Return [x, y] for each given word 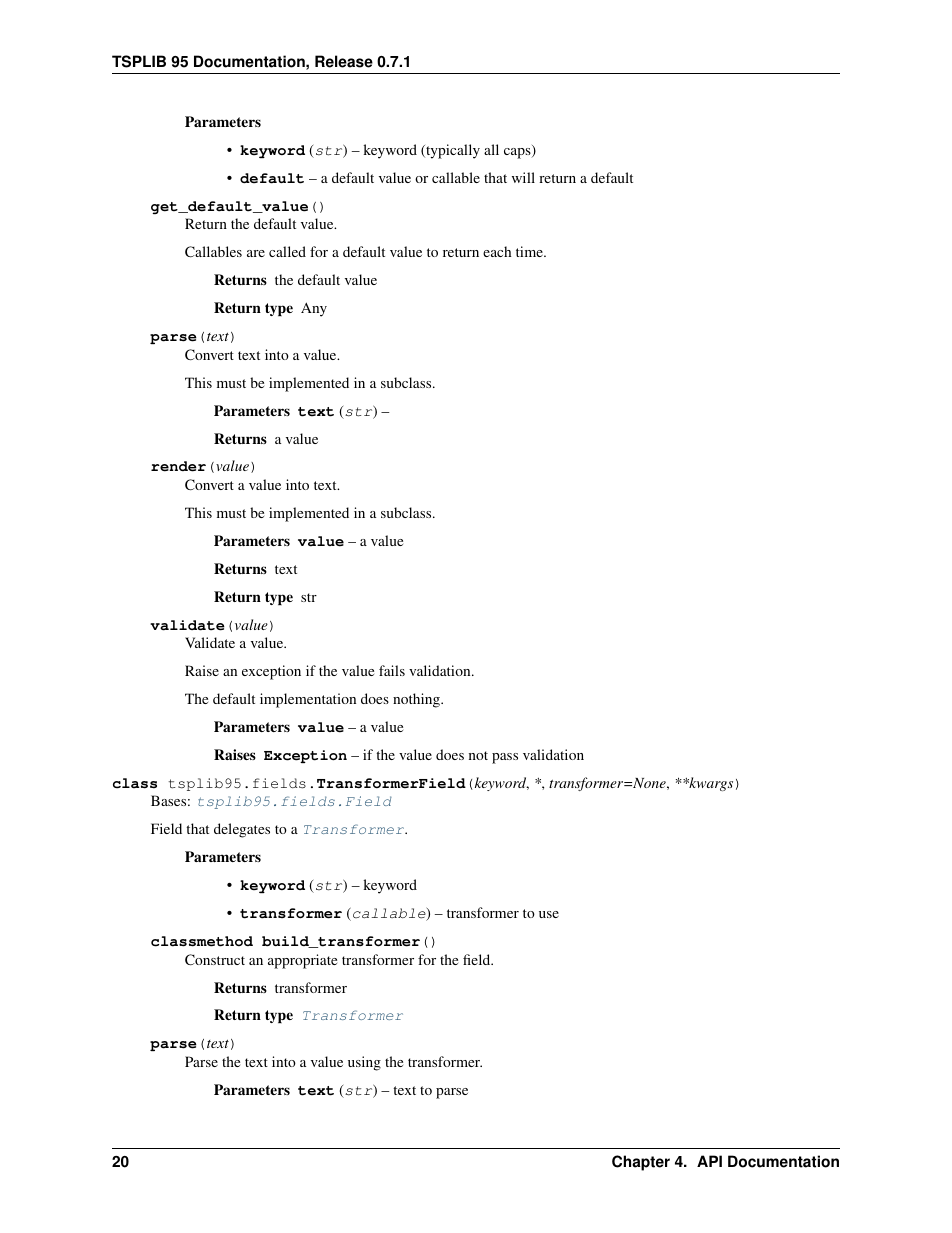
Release [344, 61]
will [523, 177]
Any [314, 309]
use [549, 914]
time [530, 251]
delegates [242, 830]
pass [505, 758]
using [364, 1063]
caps [518, 153]
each [497, 251]
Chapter [641, 1163]
